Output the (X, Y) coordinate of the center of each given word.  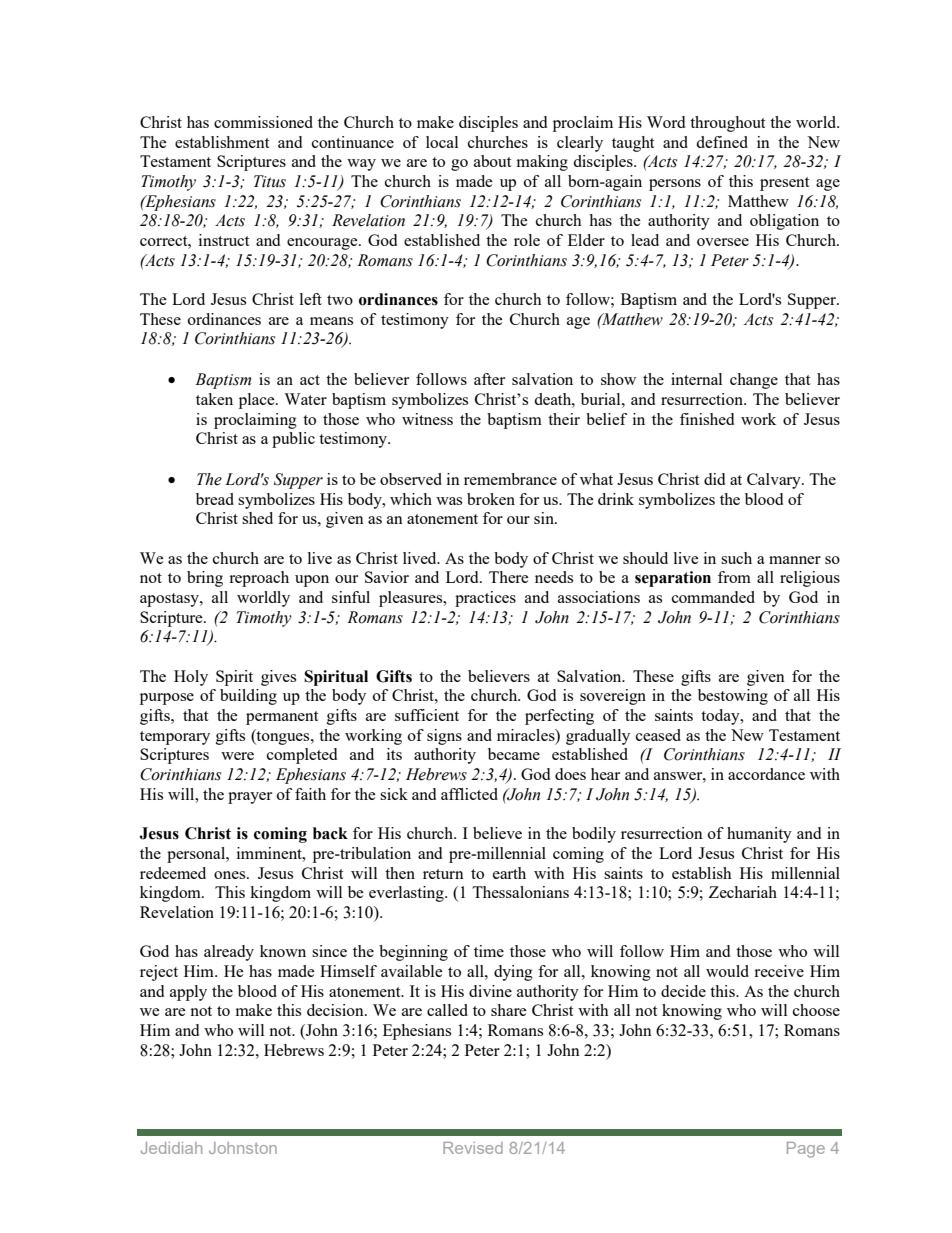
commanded (713, 597)
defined (722, 142)
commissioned (263, 122)
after (489, 379)
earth (509, 873)
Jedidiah (171, 1148)
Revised (473, 1148)
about (492, 161)
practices (485, 599)
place (258, 401)
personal (197, 855)
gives (278, 678)
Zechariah (743, 892)
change (754, 381)
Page (806, 1150)
